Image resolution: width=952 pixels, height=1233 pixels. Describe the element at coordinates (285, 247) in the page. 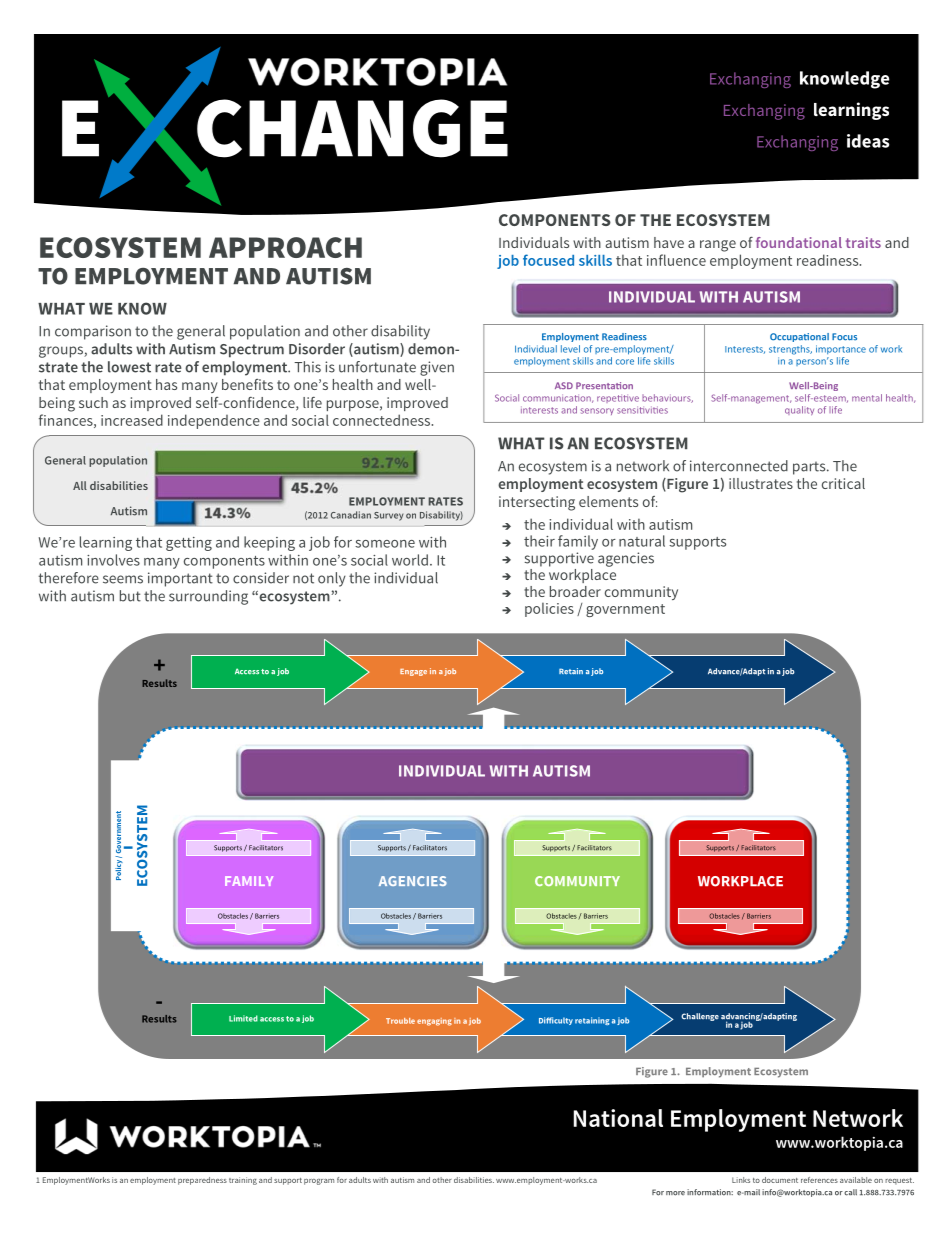

I see `APPROACH` at that location.
